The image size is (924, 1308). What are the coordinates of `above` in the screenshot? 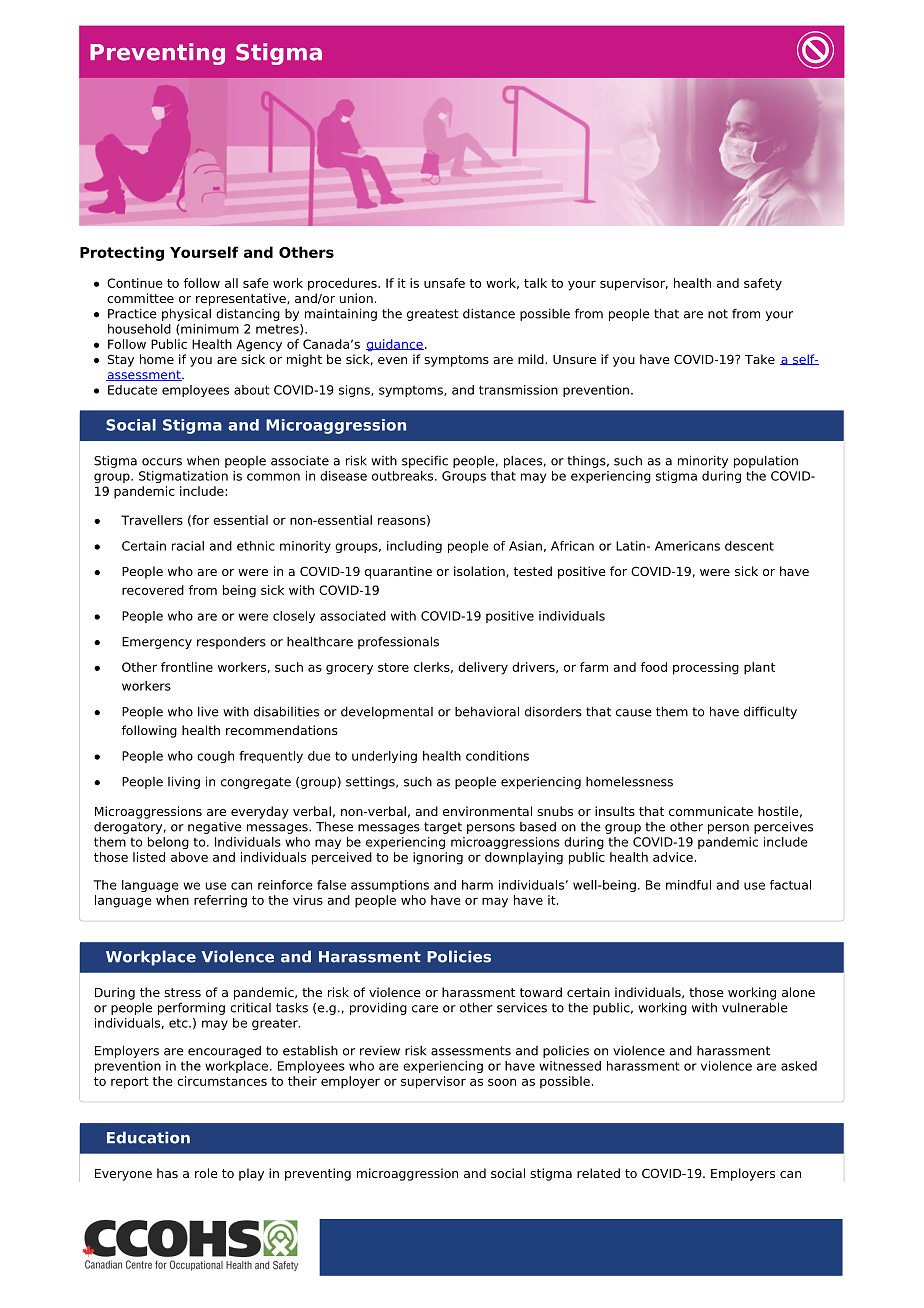 It's located at (189, 857).
